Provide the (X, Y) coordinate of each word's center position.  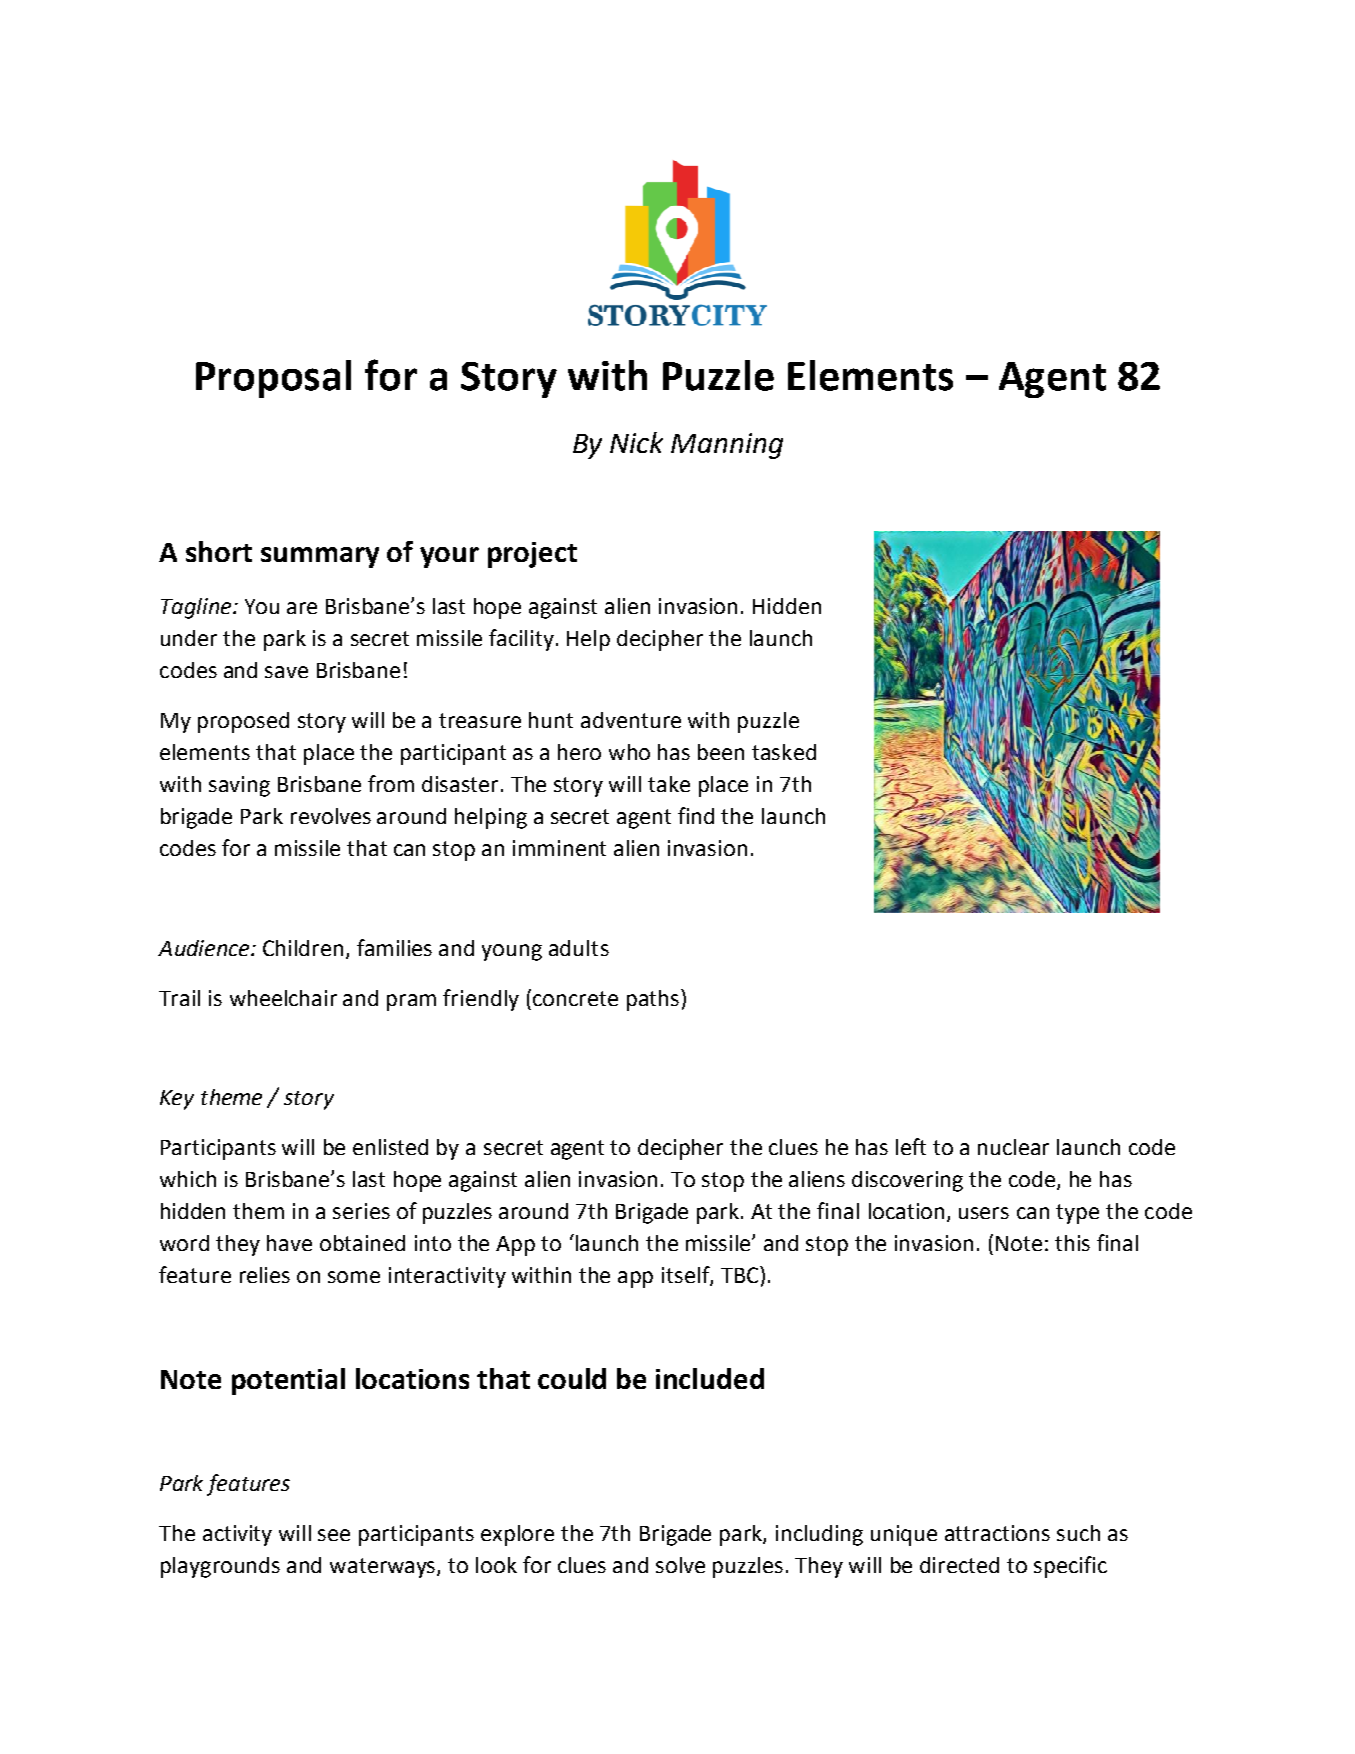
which (188, 1179)
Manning (727, 446)
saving (239, 786)
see (334, 1535)
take (669, 784)
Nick (636, 442)
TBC (741, 1274)
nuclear (1013, 1147)
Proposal (273, 379)
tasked (784, 752)
